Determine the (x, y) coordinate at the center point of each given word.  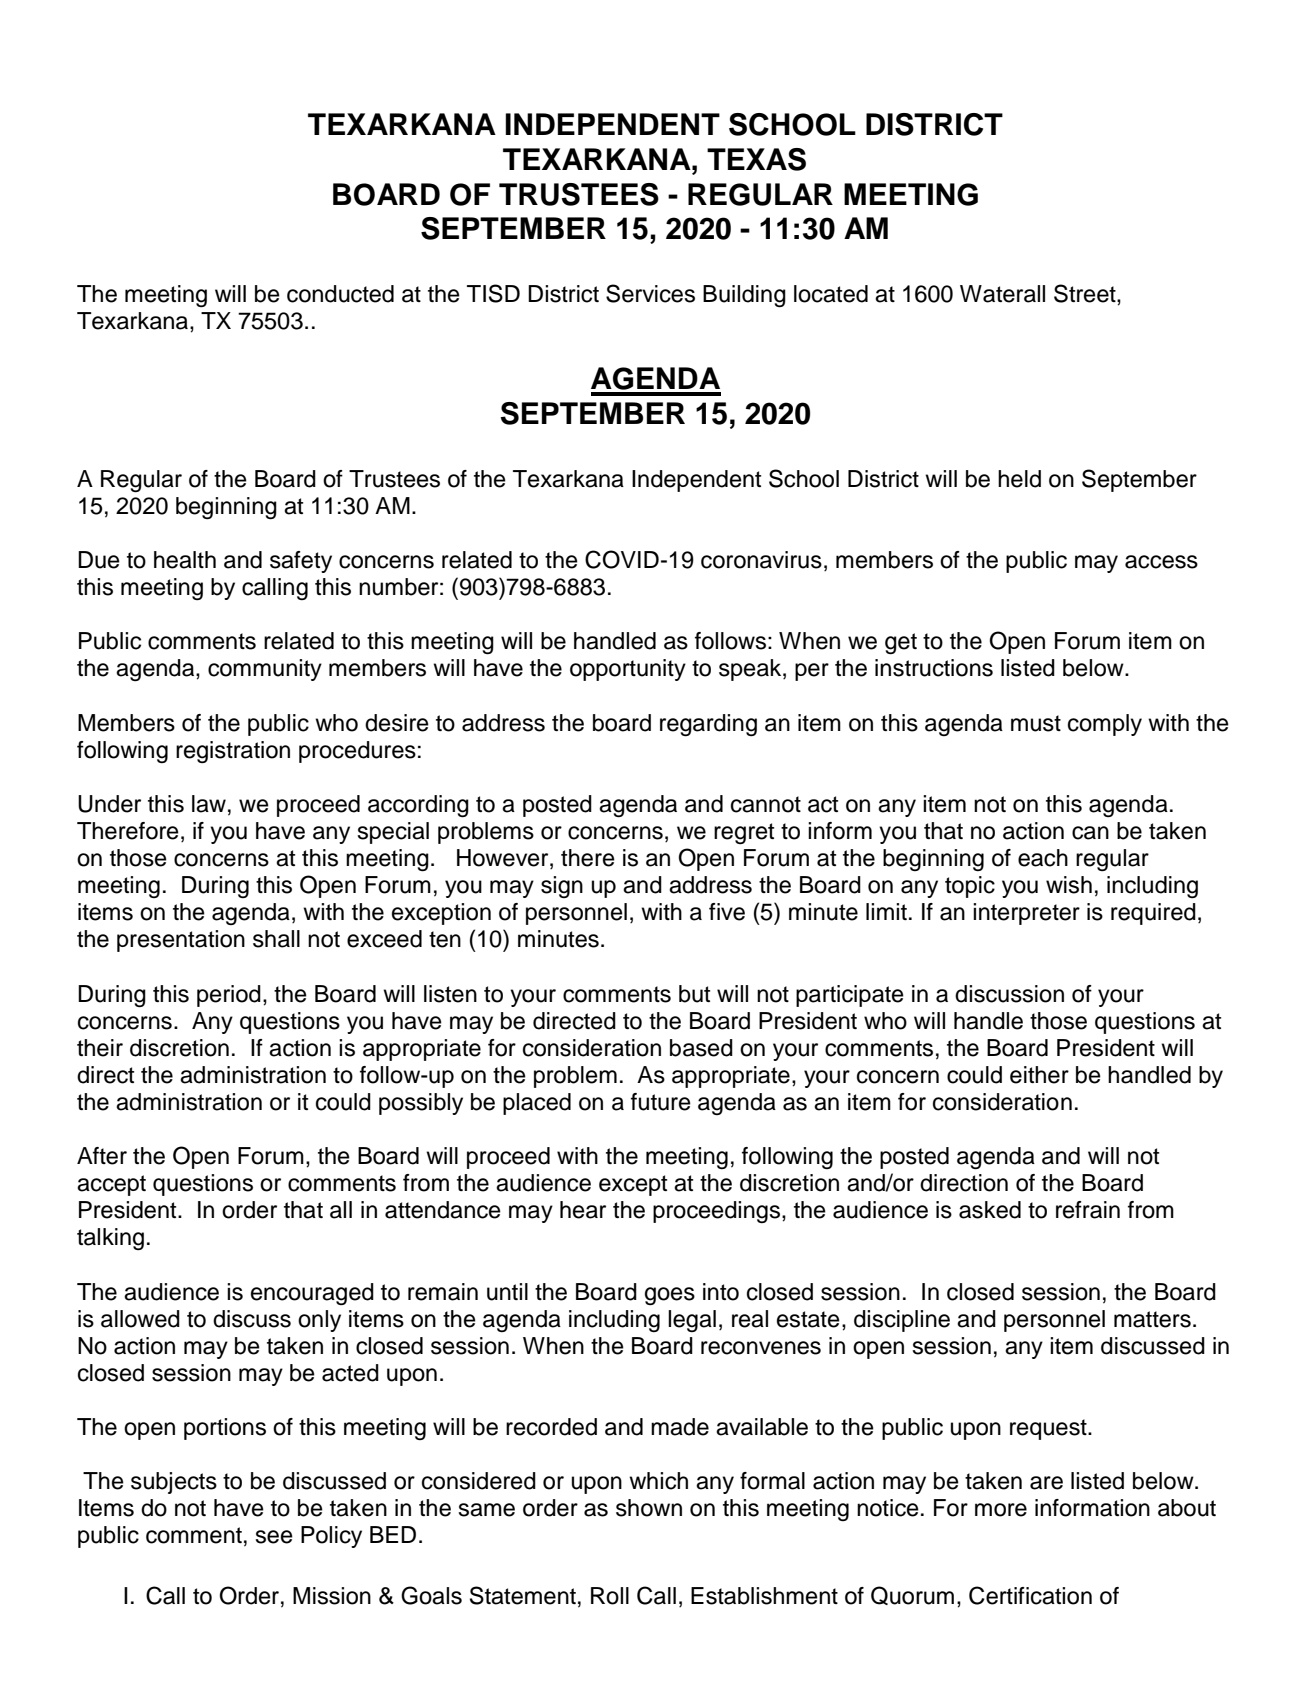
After (102, 1156)
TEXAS (756, 159)
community (265, 670)
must (1036, 723)
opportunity (628, 670)
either (1039, 1075)
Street (1086, 293)
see (274, 1537)
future (661, 1102)
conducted (340, 294)
